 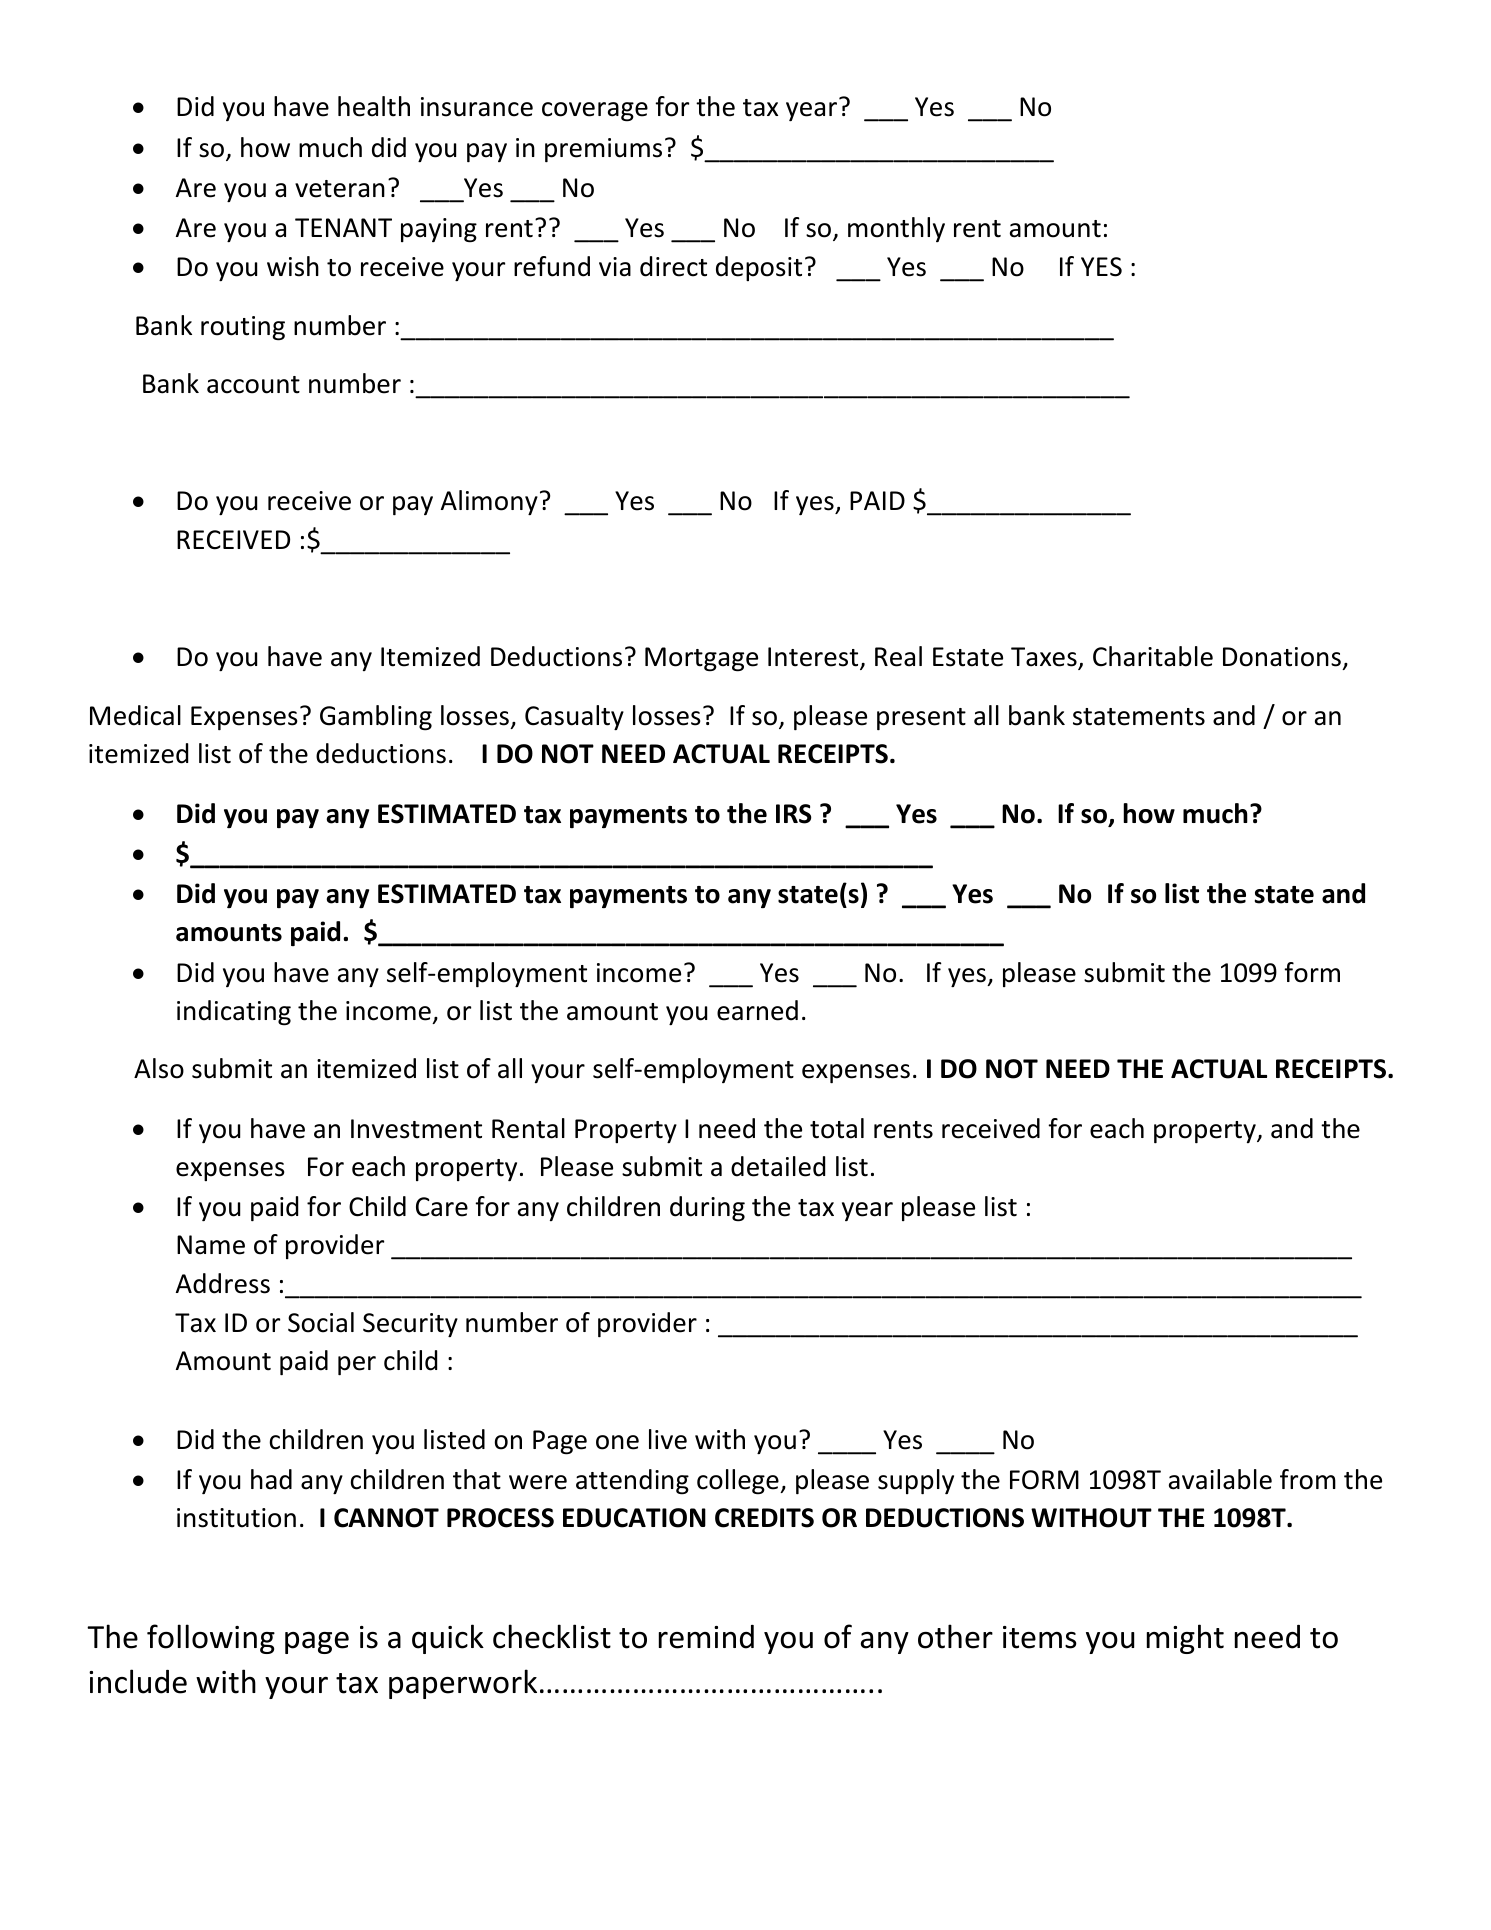 I want to click on monthly, so click(x=896, y=229).
